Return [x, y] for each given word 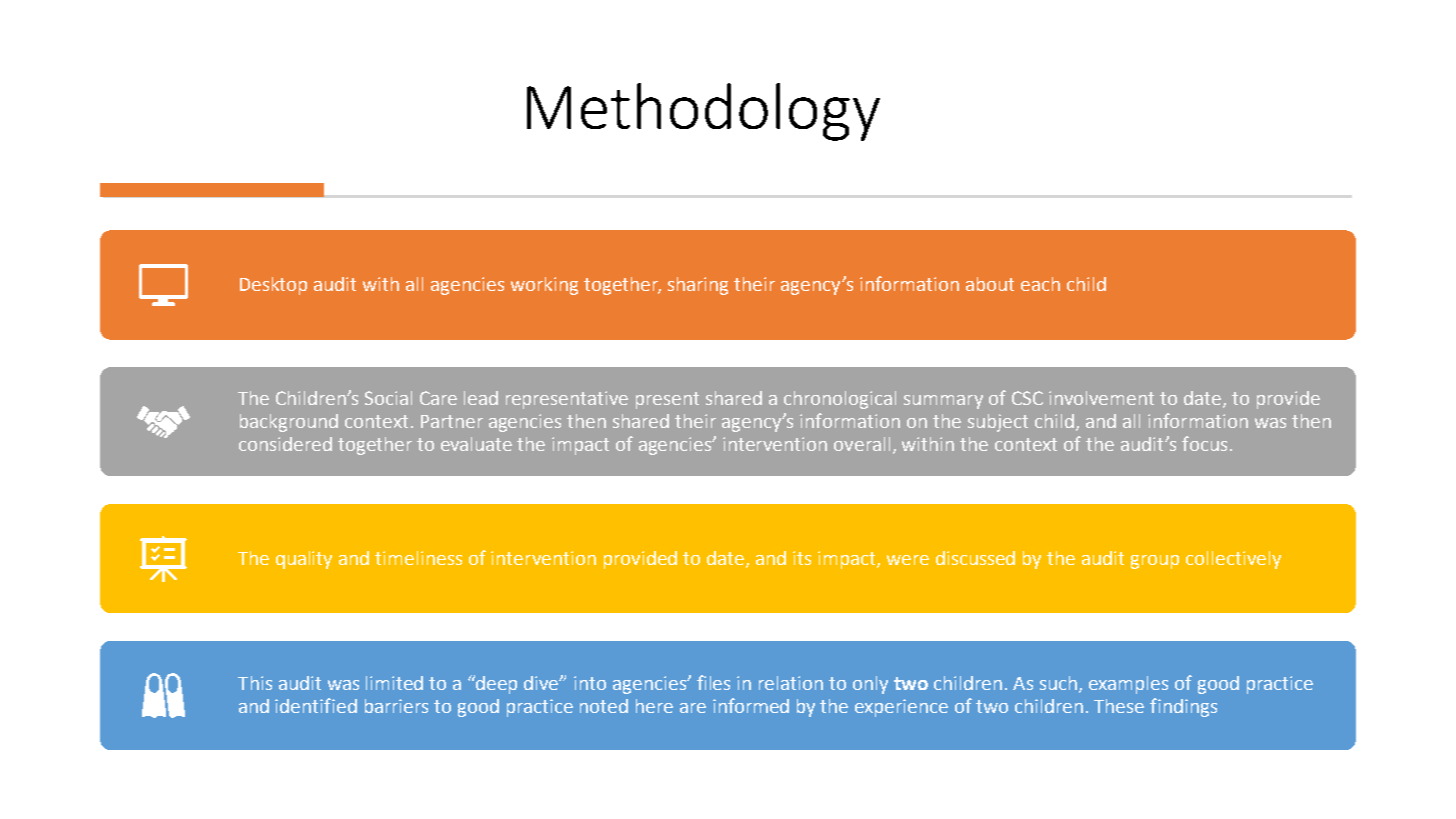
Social [388, 398]
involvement [1101, 398]
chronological [840, 400]
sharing [698, 286]
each [1040, 284]
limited [394, 683]
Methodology [703, 112]
